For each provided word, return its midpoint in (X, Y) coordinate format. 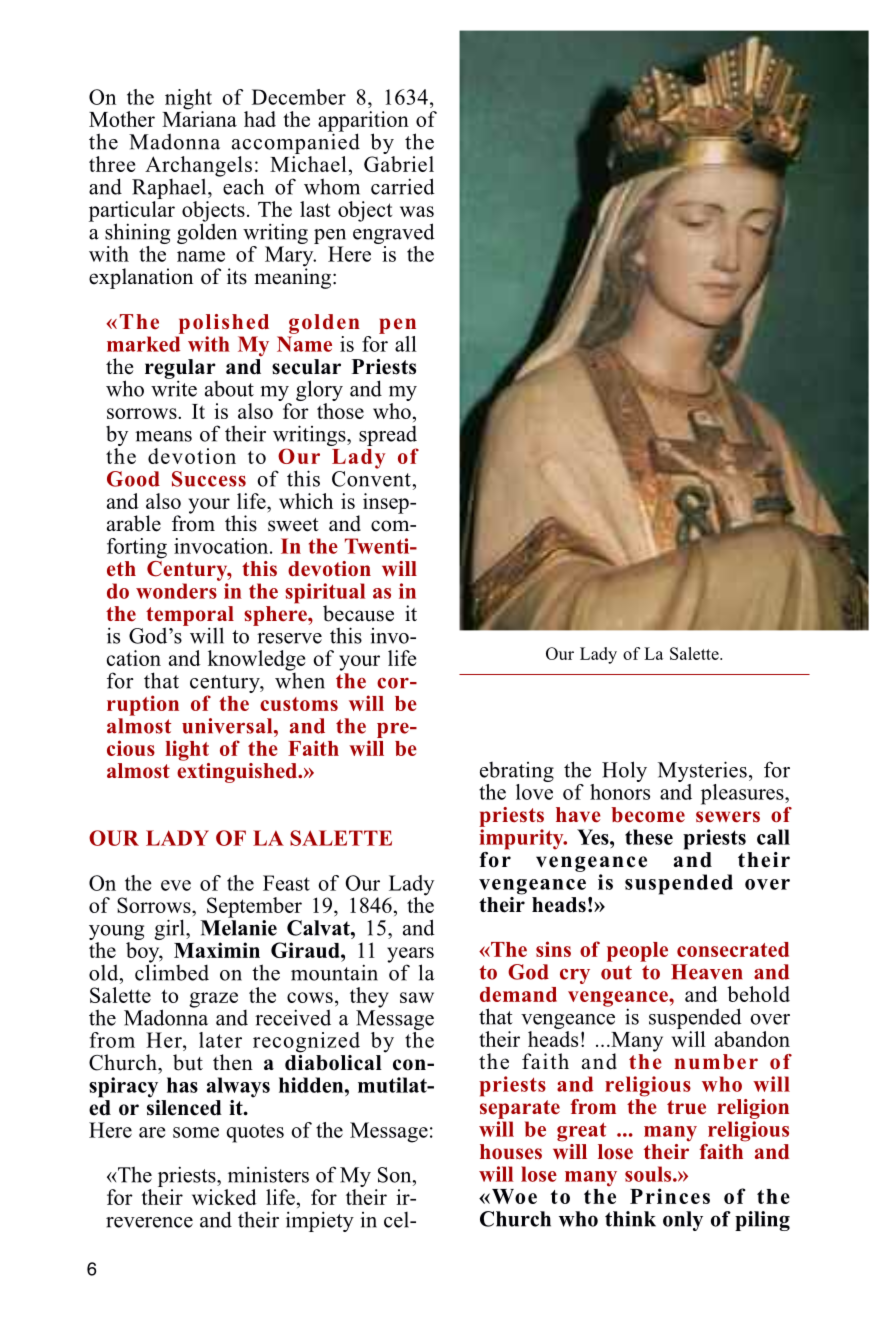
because (358, 613)
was (417, 211)
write (174, 387)
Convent (372, 479)
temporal (190, 617)
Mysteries (702, 771)
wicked (224, 1197)
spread (388, 437)
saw (417, 997)
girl (171, 929)
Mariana (199, 118)
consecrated (733, 949)
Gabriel (399, 164)
